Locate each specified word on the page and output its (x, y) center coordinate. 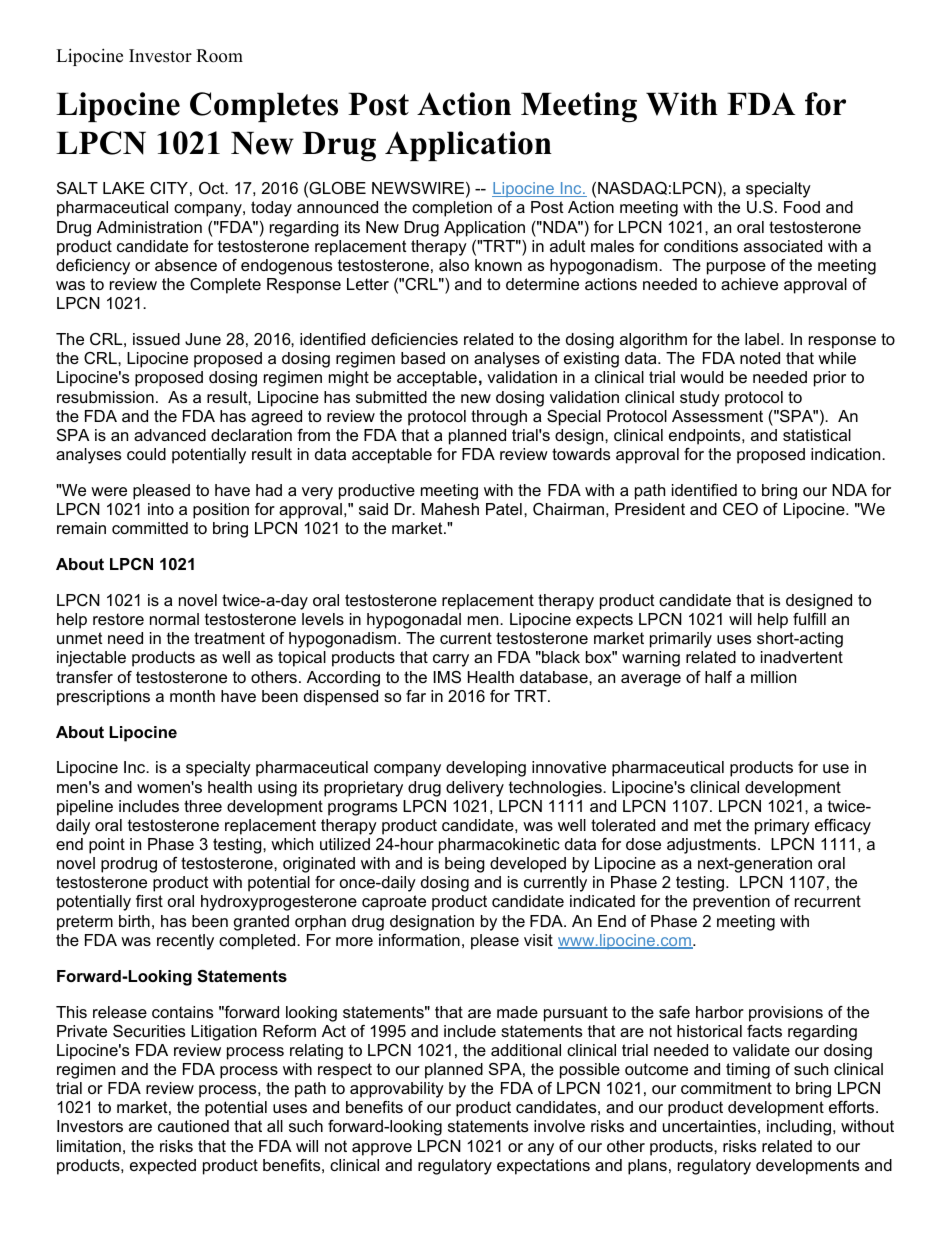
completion (452, 209)
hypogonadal (414, 621)
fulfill (809, 619)
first (149, 901)
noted (760, 358)
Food (802, 207)
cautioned (193, 1126)
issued (156, 339)
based (423, 358)
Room (219, 56)
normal (174, 619)
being (465, 865)
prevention (731, 903)
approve (382, 1149)
